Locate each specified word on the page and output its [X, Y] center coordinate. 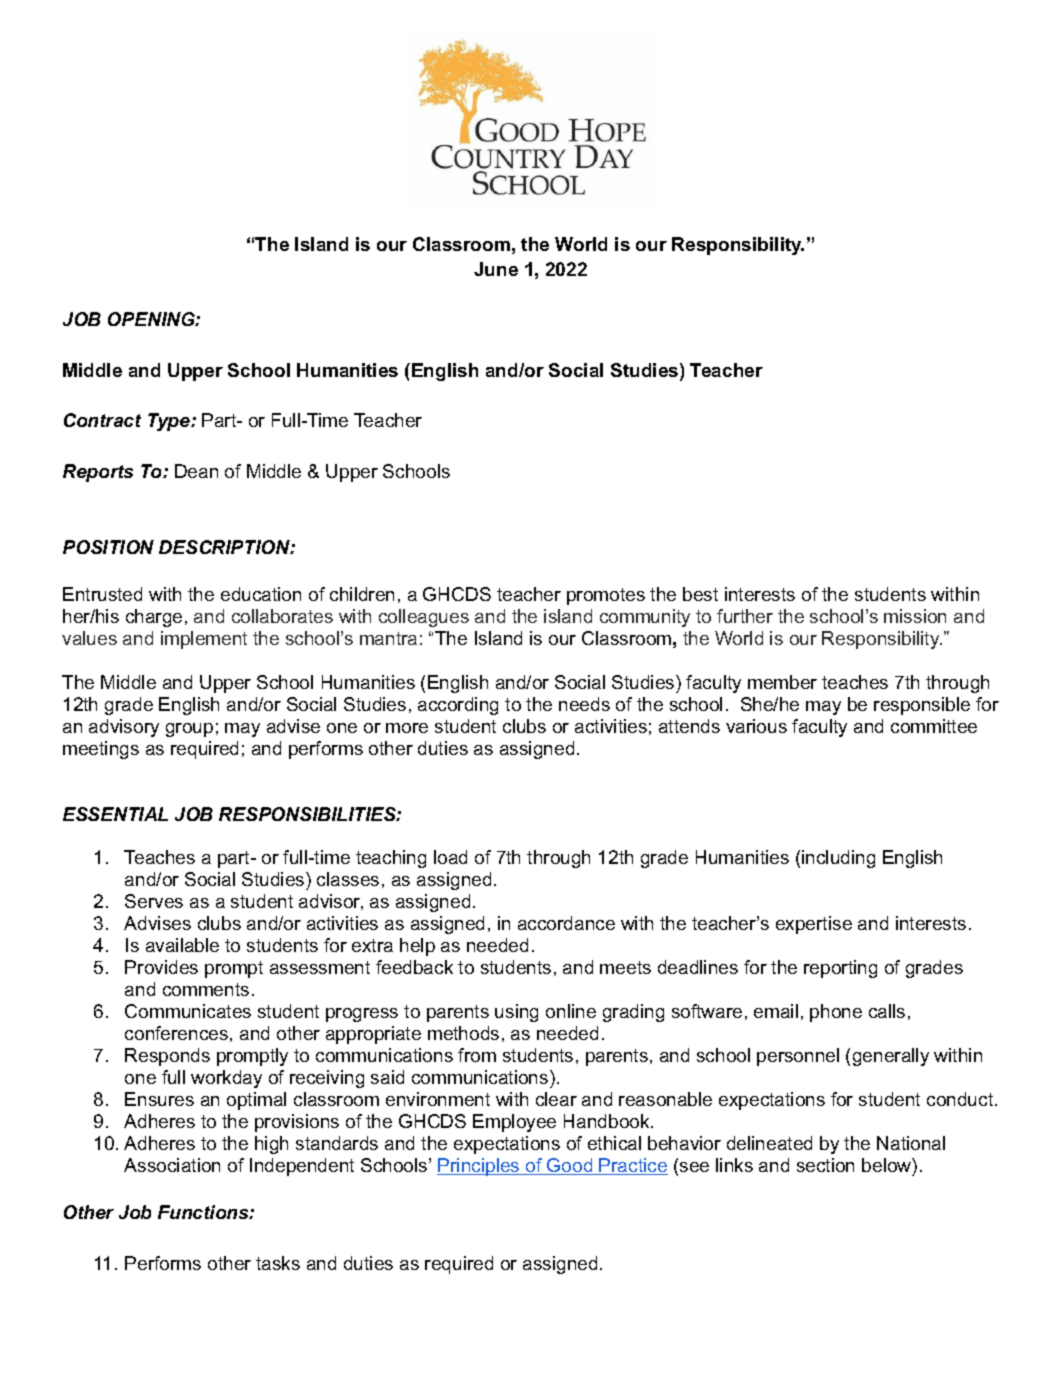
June [496, 269]
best [700, 594]
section [825, 1165]
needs [584, 704]
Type [170, 422]
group [189, 730]
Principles [479, 1167]
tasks [278, 1263]
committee [934, 726]
